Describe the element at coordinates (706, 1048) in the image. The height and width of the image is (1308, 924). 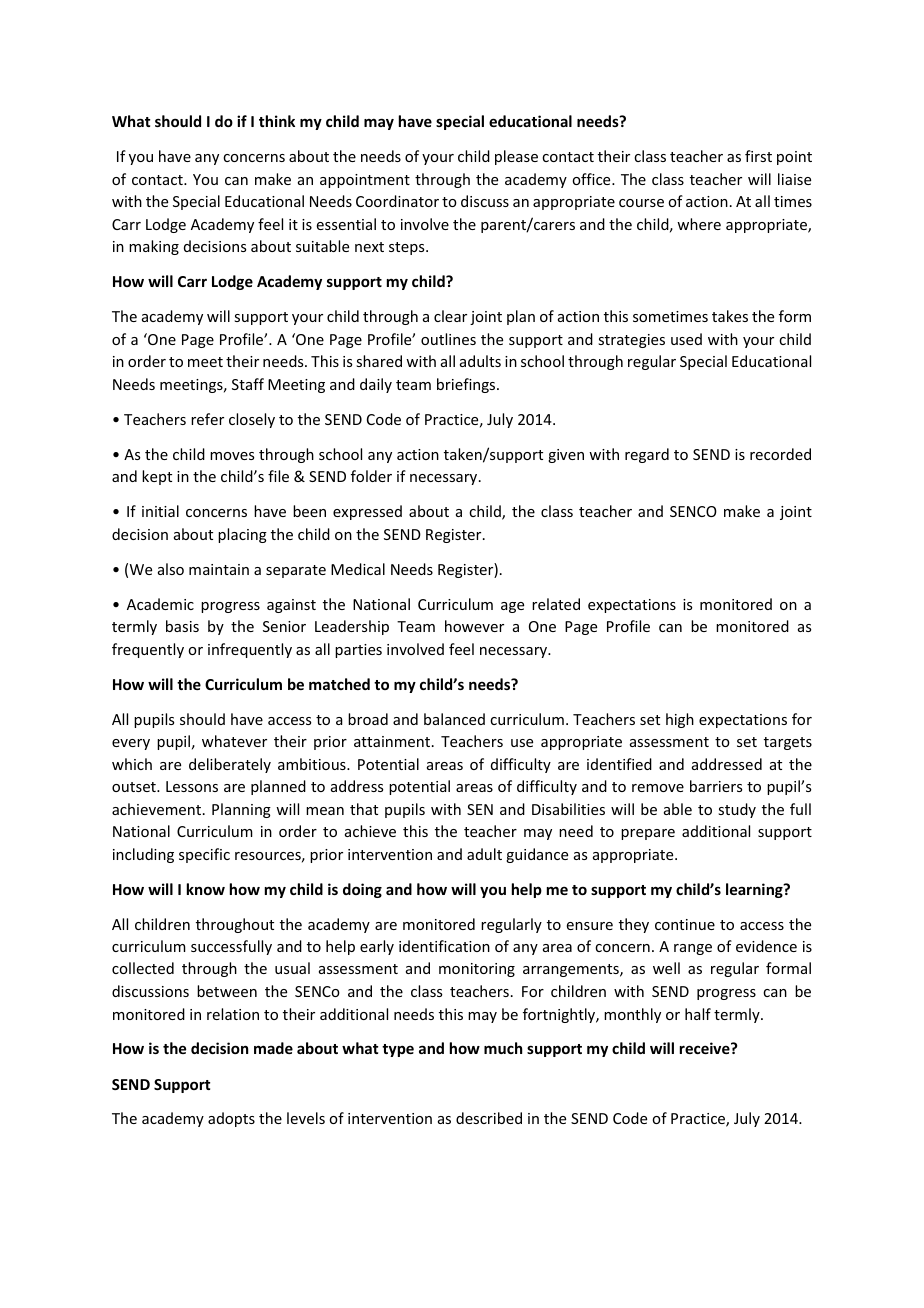
I see `receive` at that location.
